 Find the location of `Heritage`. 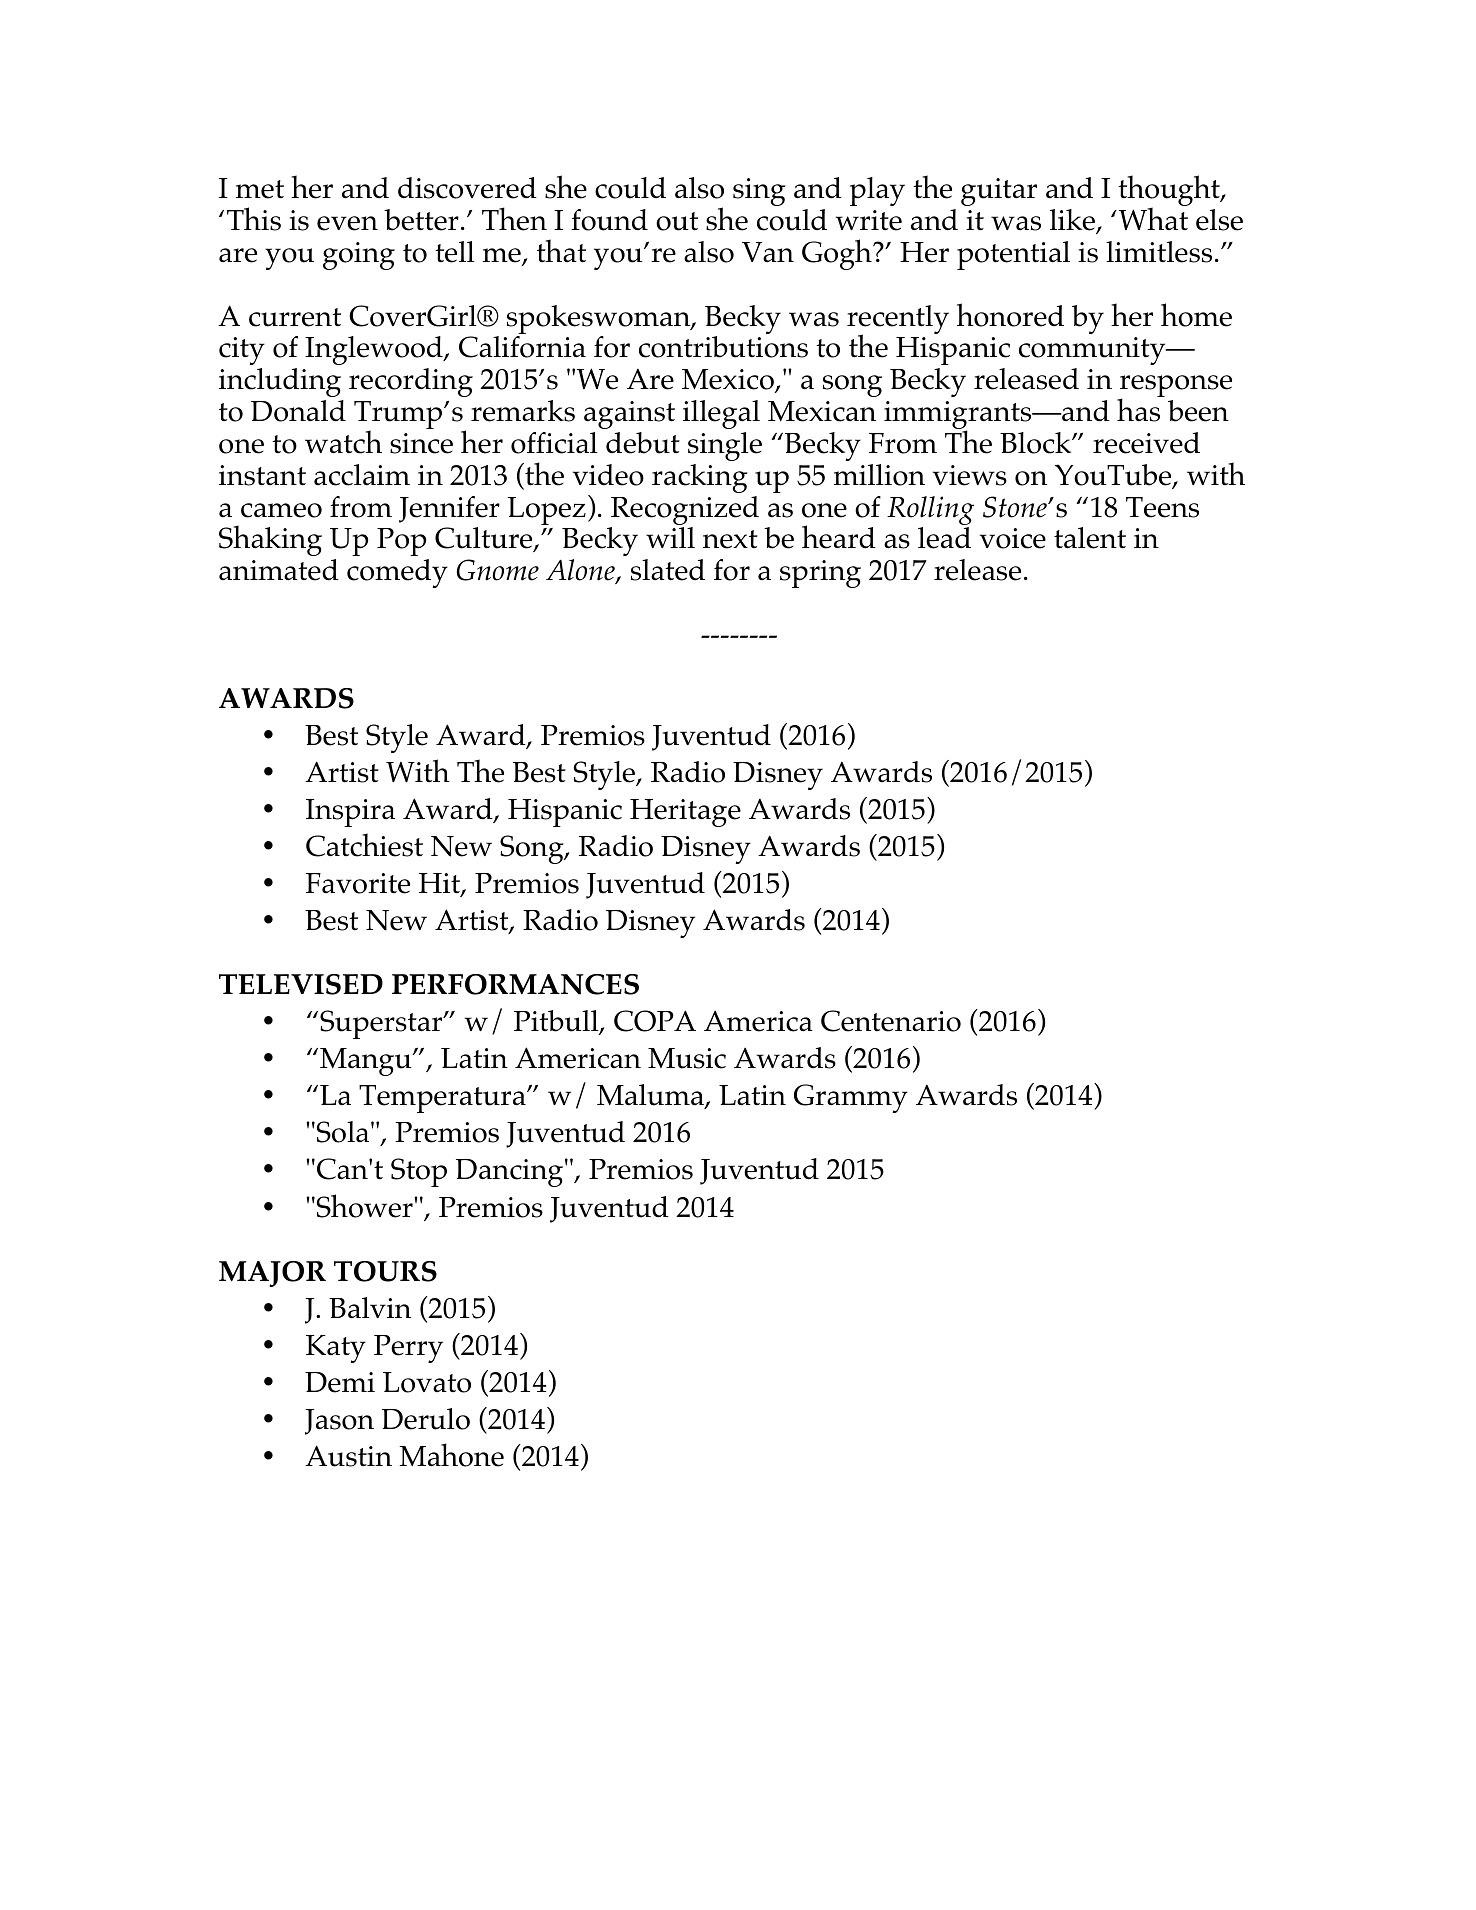

Heritage is located at coordinates (685, 813).
